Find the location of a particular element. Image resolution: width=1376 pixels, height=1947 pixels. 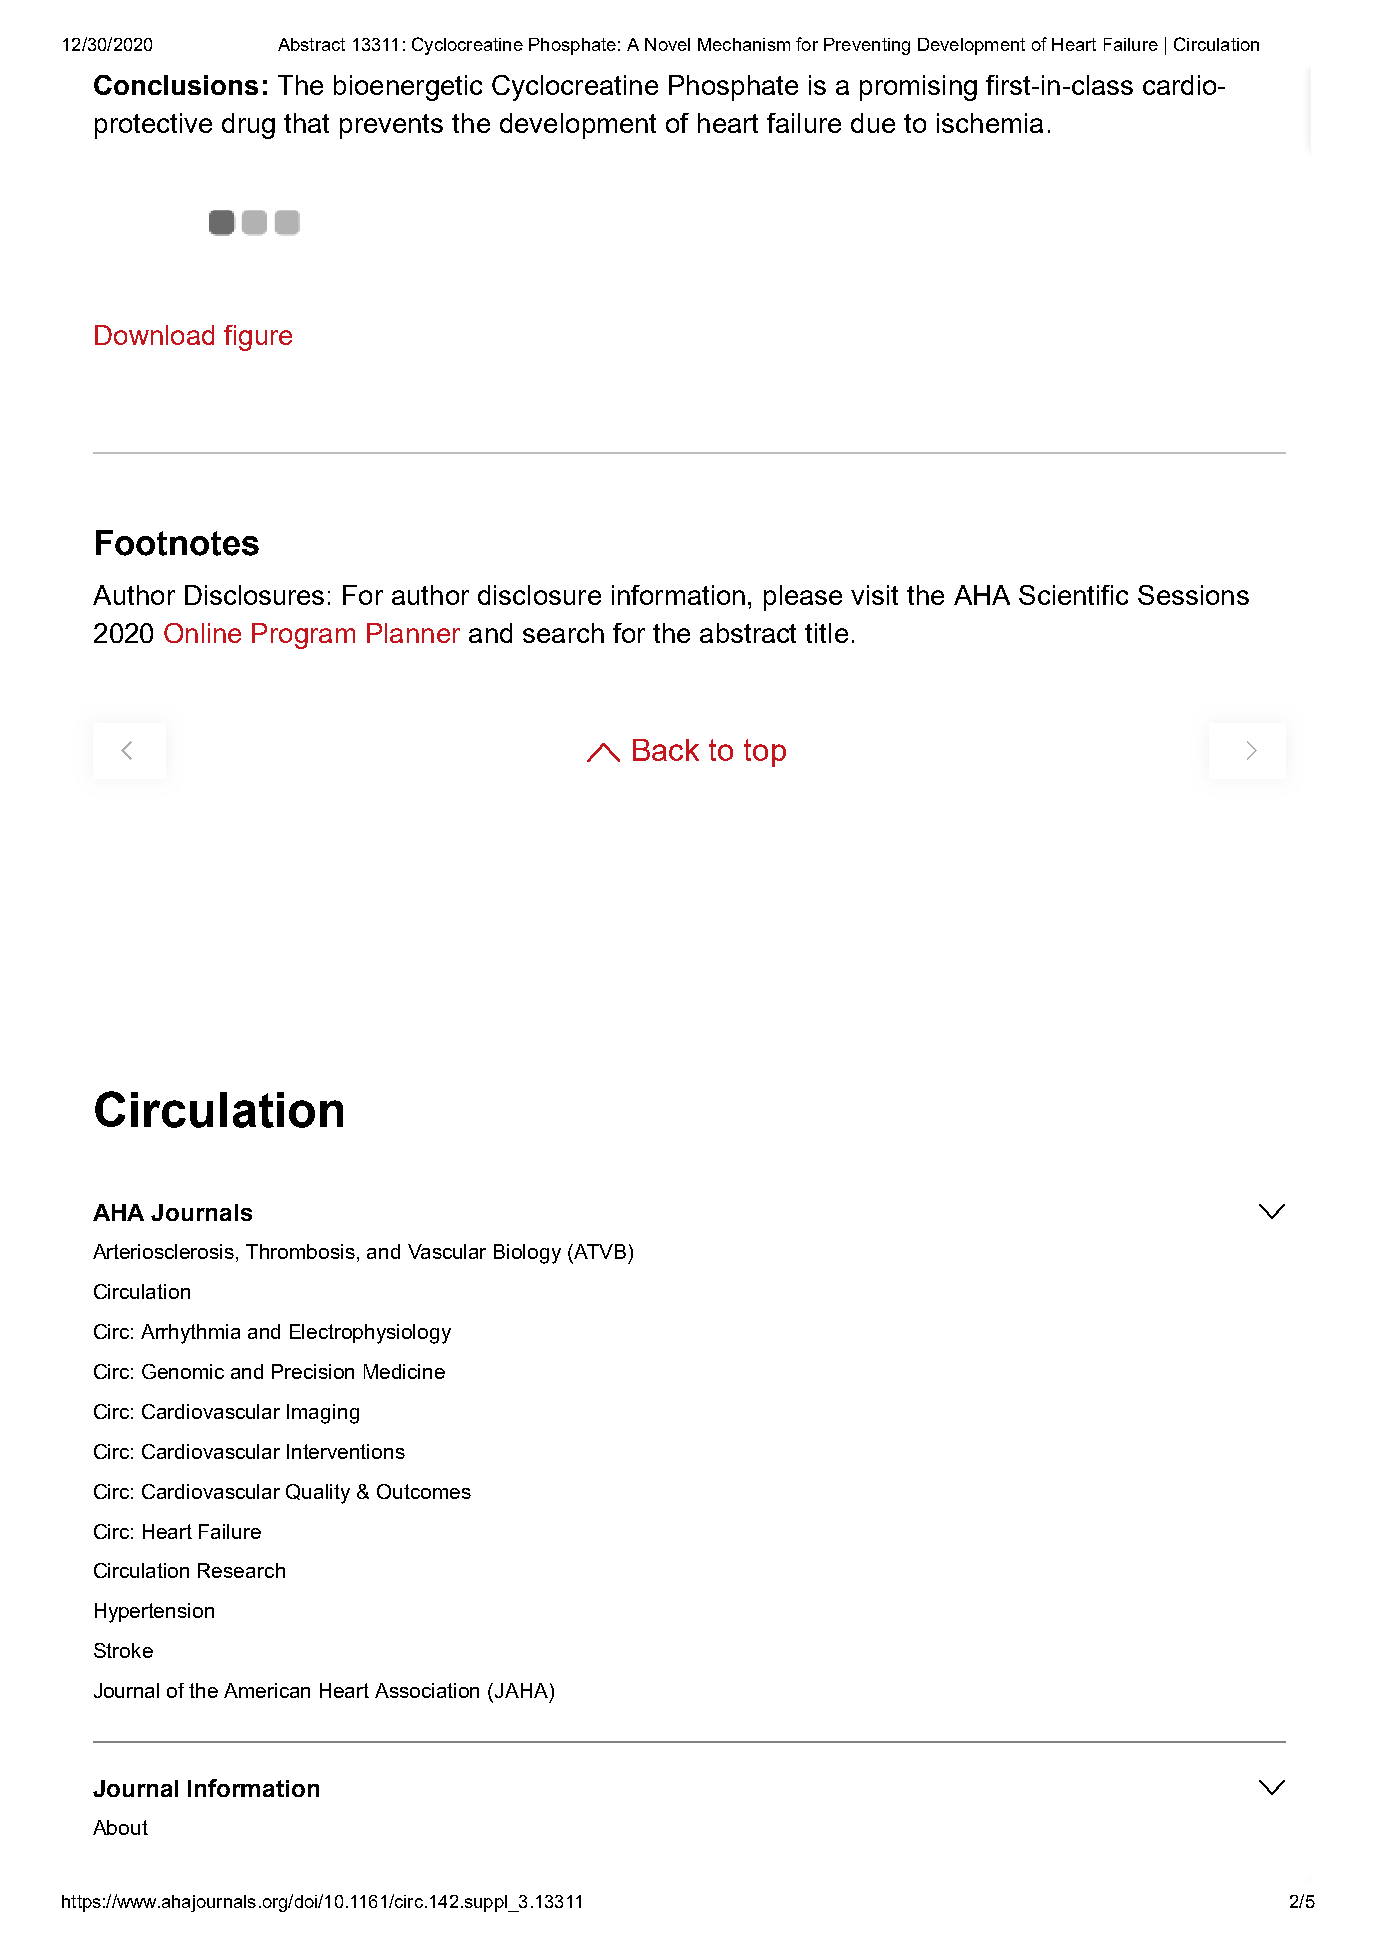

Back is located at coordinates (666, 750).
